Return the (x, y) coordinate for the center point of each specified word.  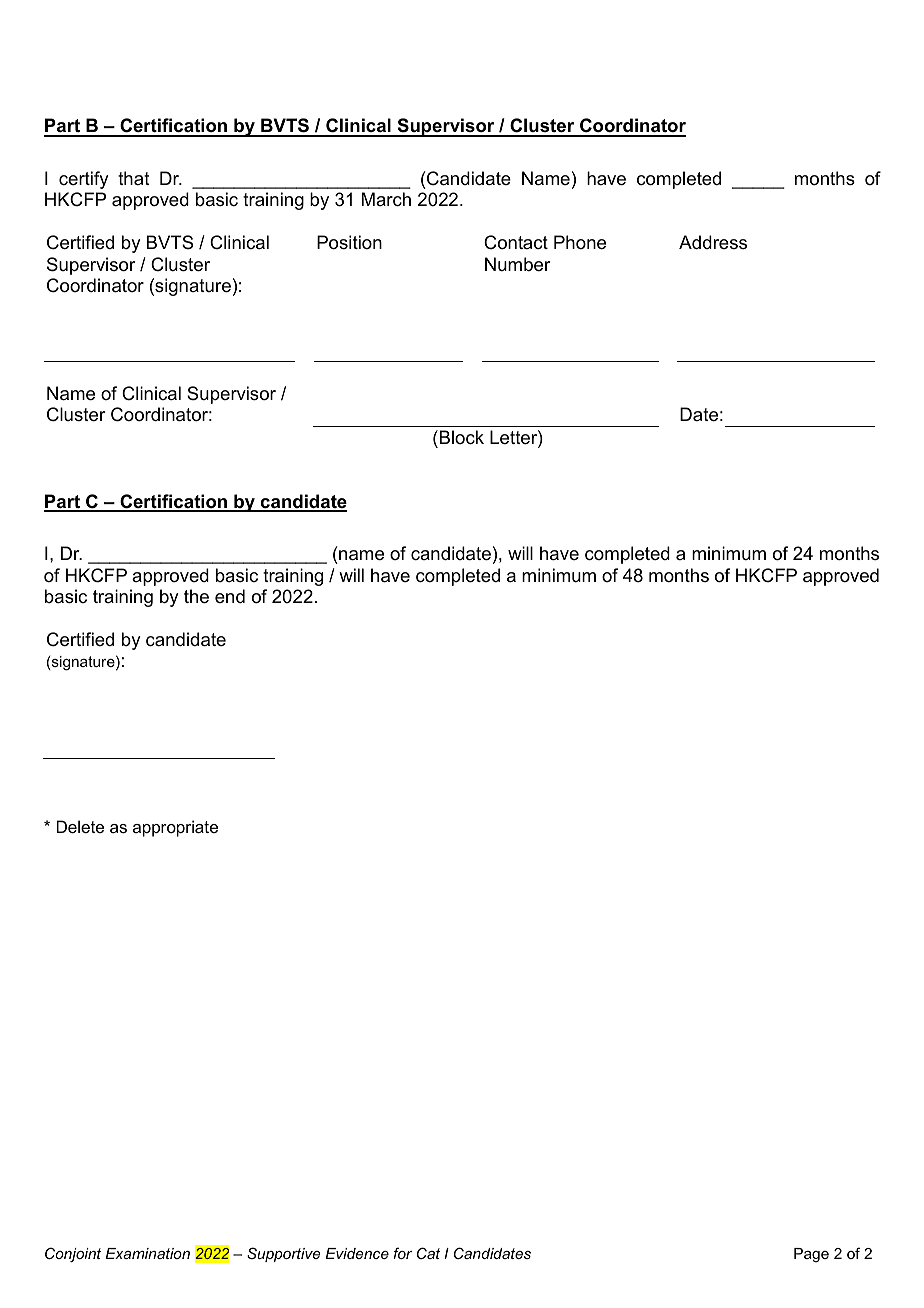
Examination (147, 1253)
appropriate (175, 828)
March (386, 199)
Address (713, 242)
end (230, 596)
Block (462, 437)
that (134, 178)
